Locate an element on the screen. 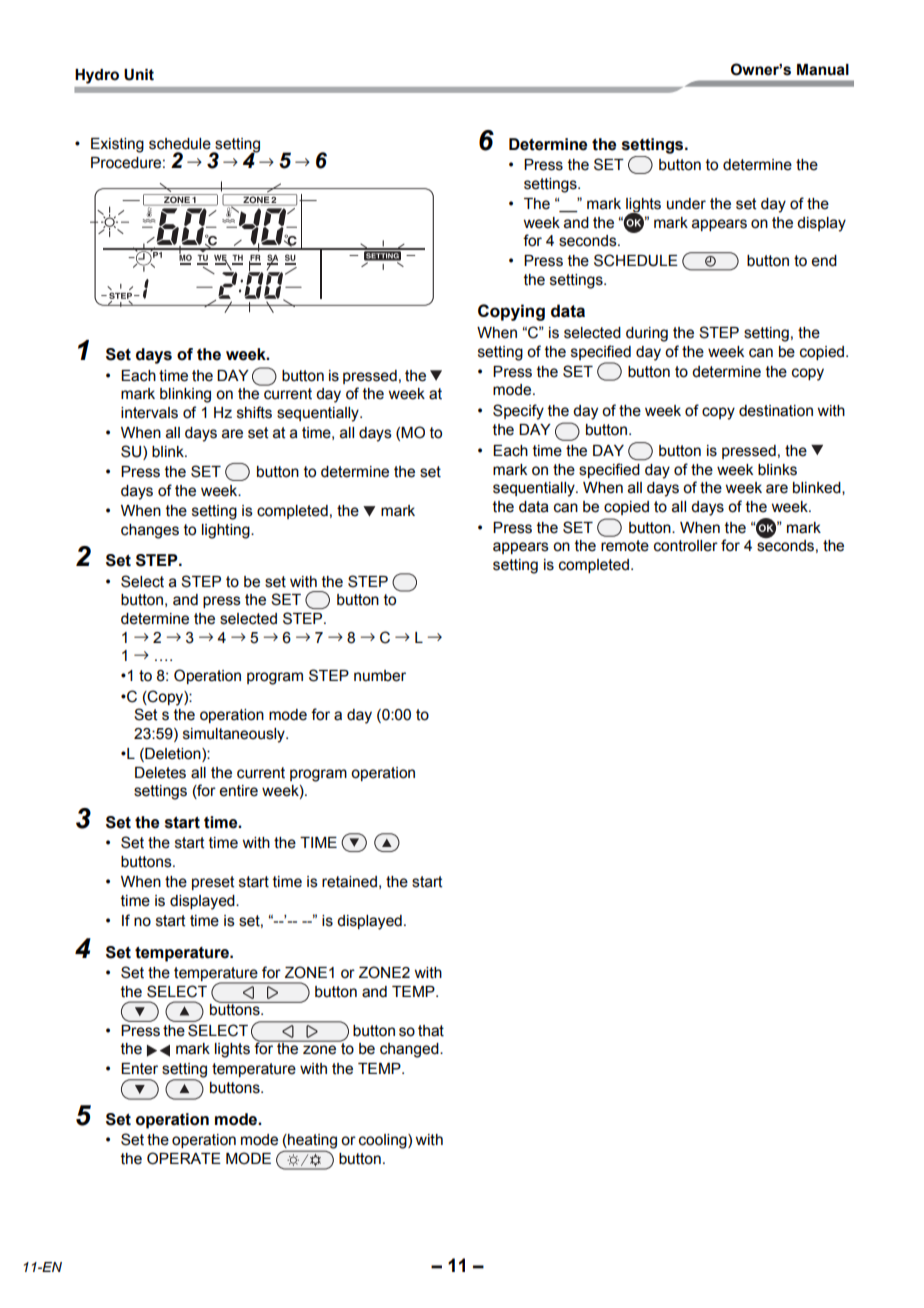  Unit is located at coordinates (139, 75).
